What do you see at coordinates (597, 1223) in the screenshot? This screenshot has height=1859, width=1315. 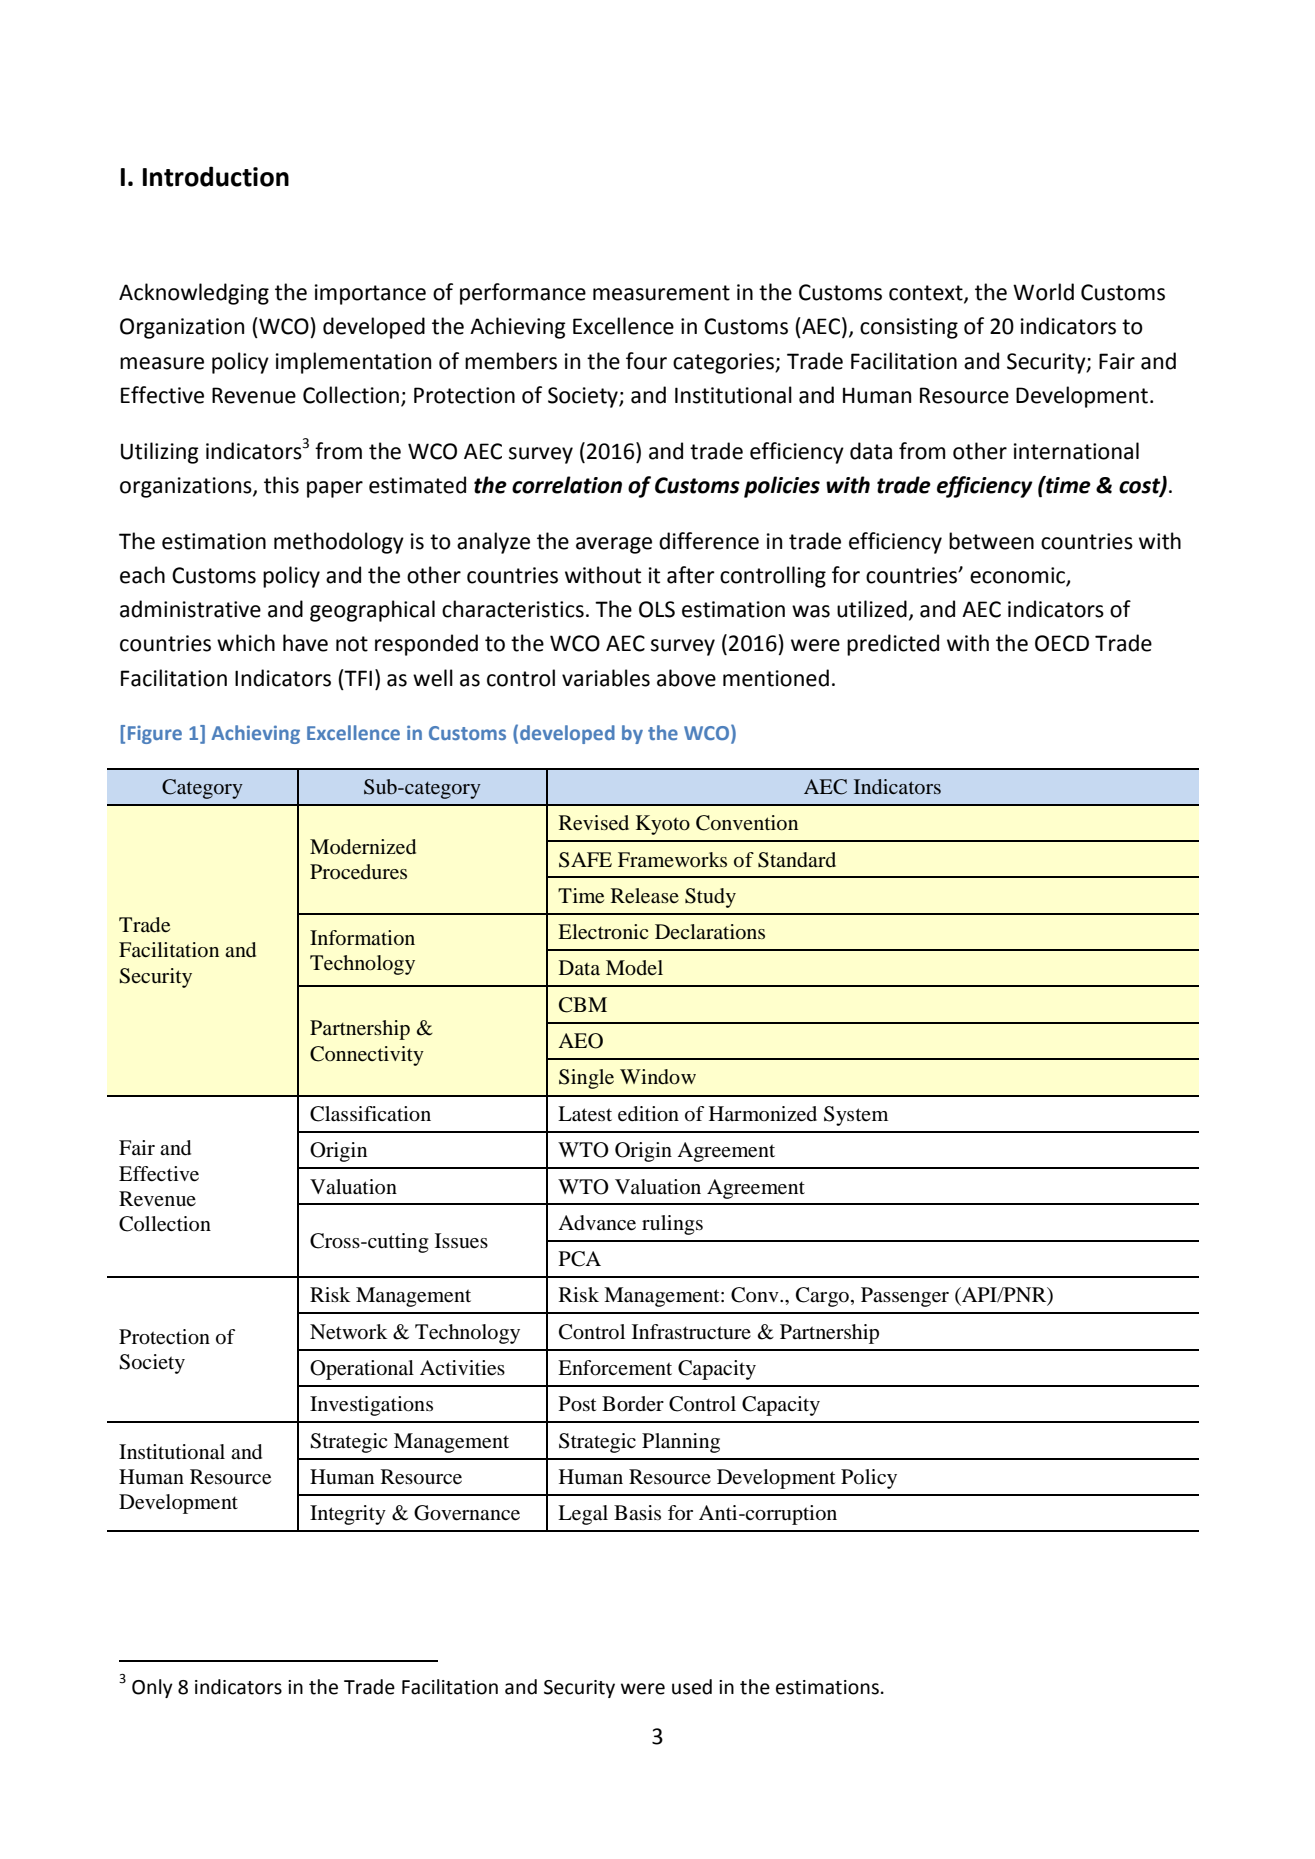 I see `Advance` at bounding box center [597, 1223].
